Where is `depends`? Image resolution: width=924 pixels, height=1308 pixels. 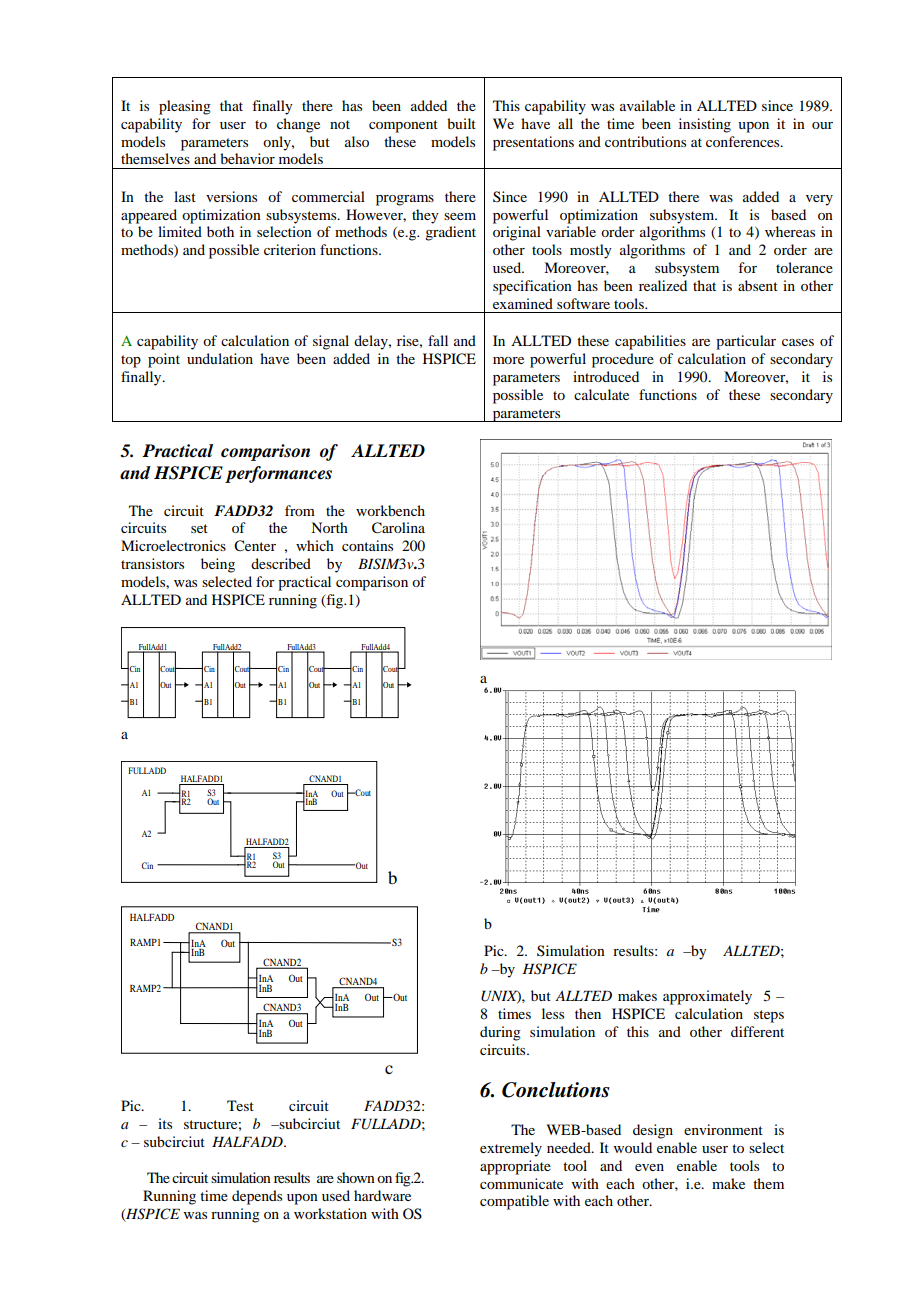 depends is located at coordinates (257, 1197).
